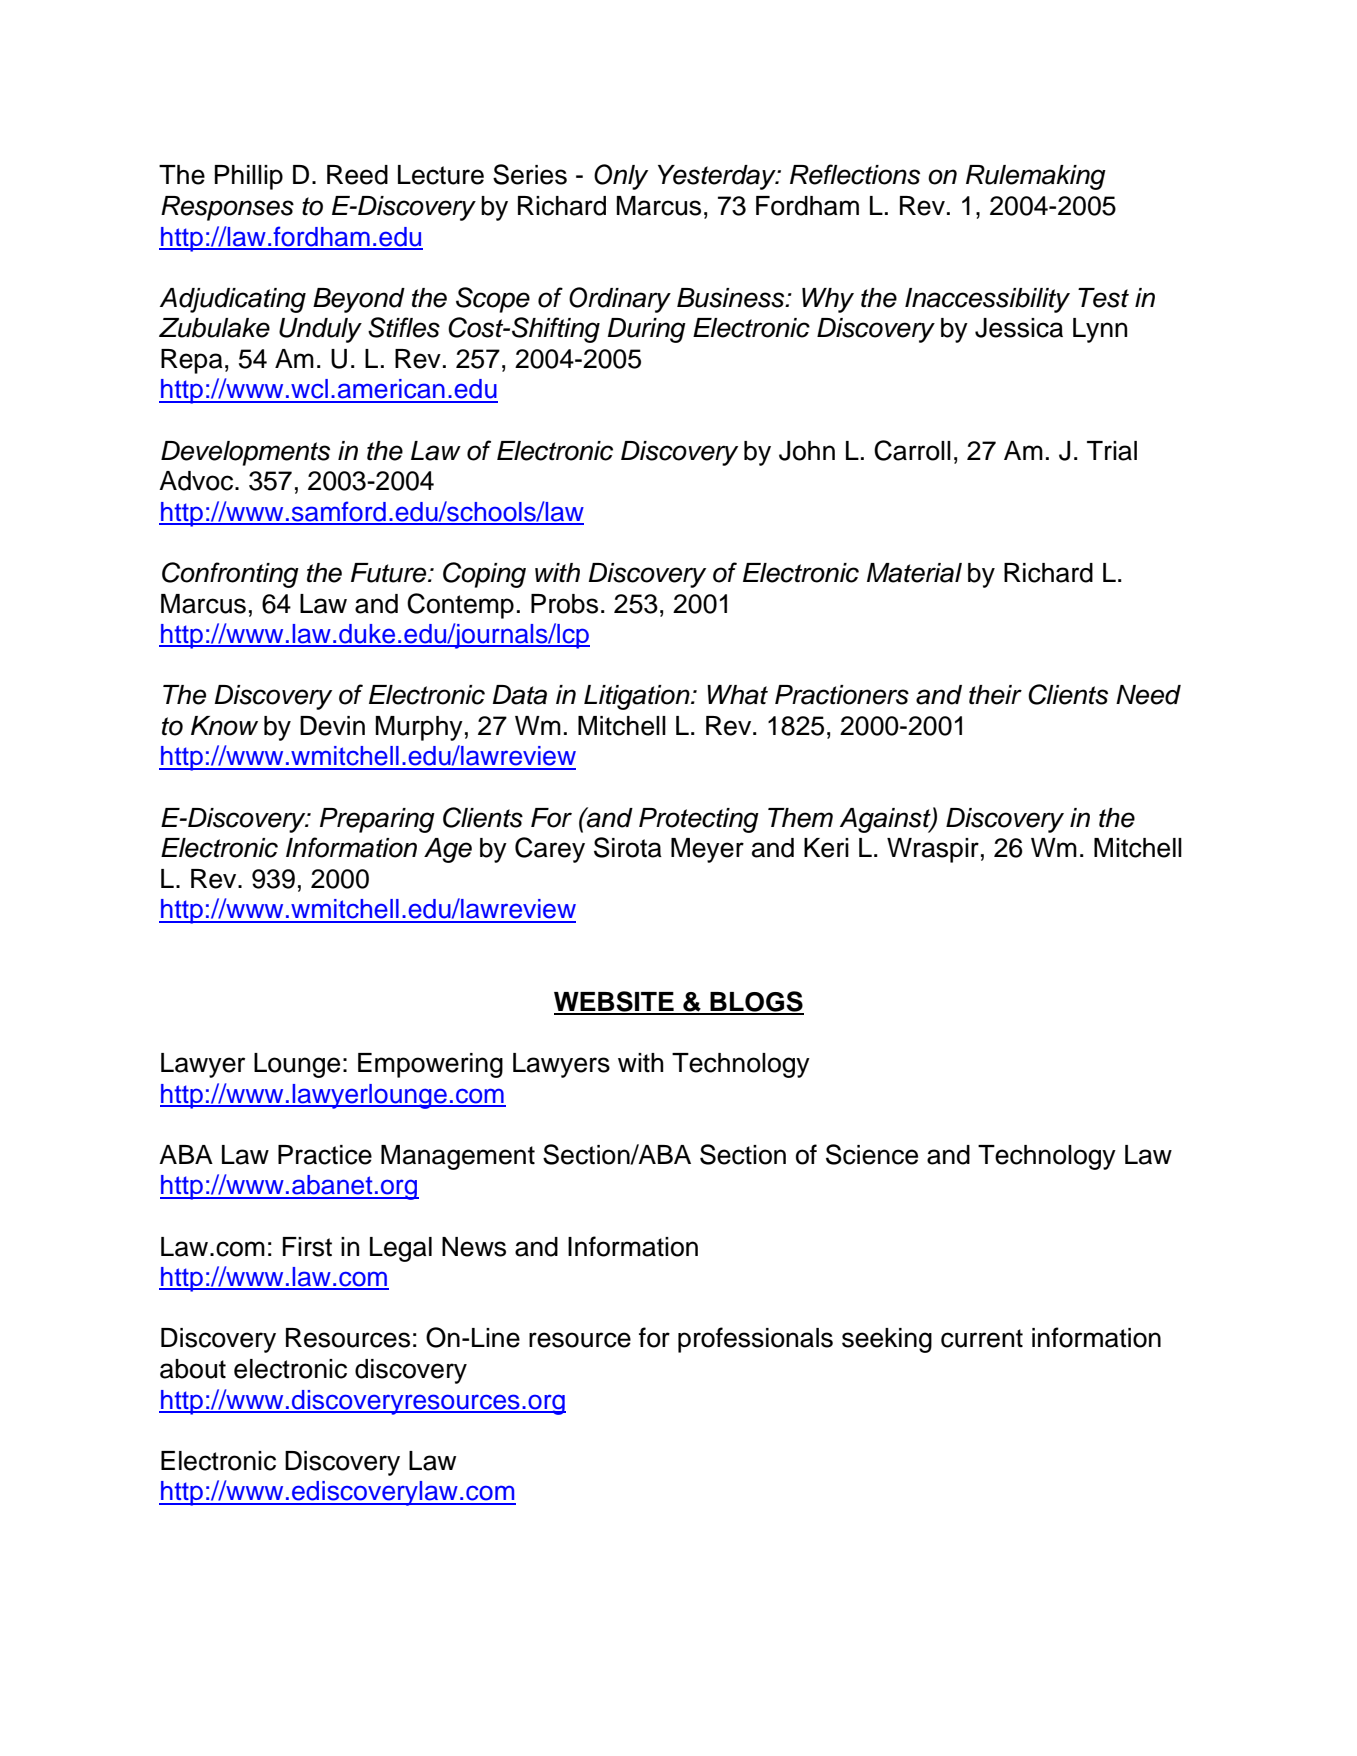  Describe the element at coordinates (615, 1002) in the screenshot. I see `WEBSITE` at that location.
